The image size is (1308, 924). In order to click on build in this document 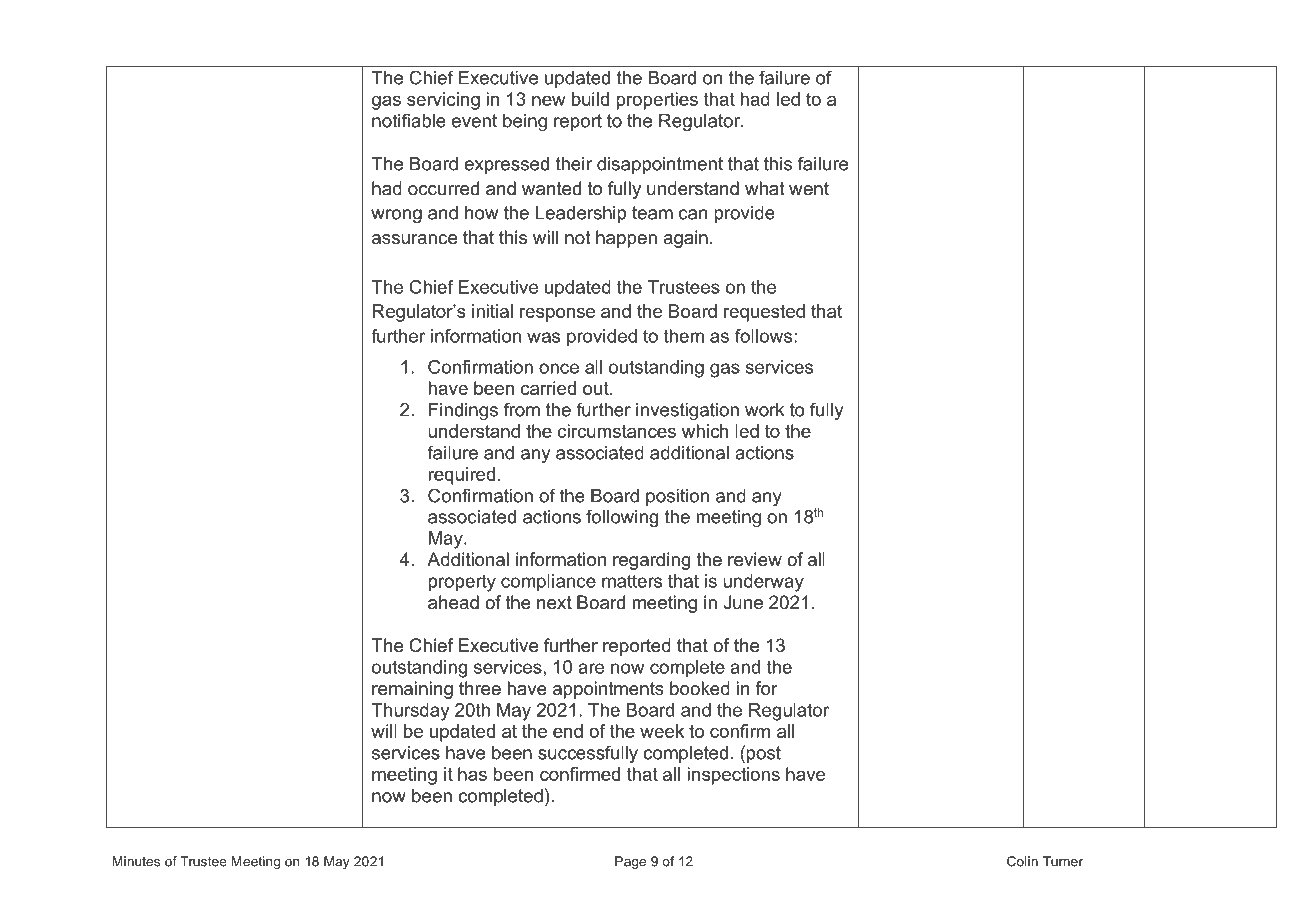, I will do `click(590, 99)`.
